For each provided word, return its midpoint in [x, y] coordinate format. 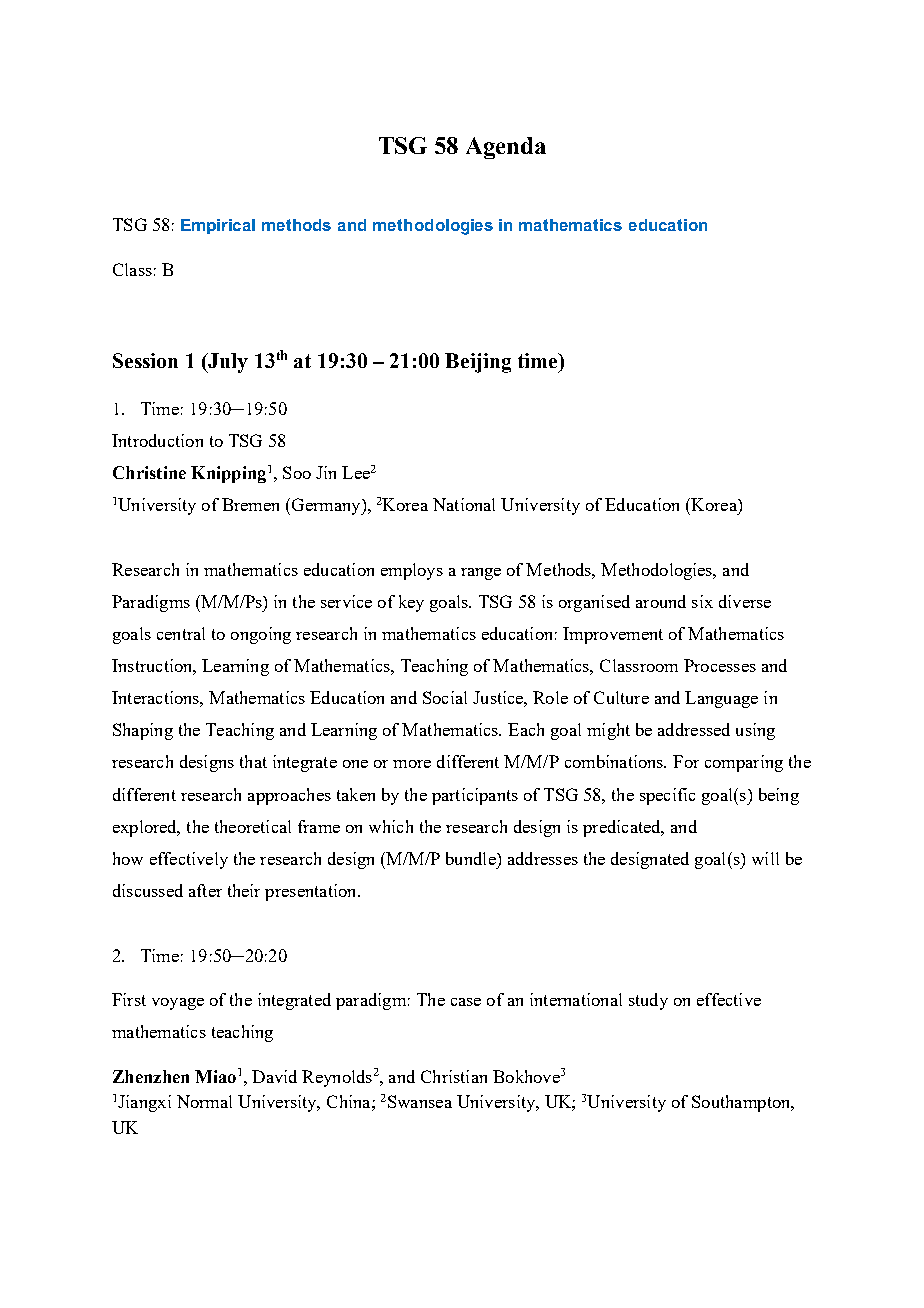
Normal [204, 1101]
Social [445, 697]
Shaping [143, 731]
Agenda [506, 148]
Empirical [218, 226]
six [702, 601]
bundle [472, 858]
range [481, 574]
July [227, 363]
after [205, 890]
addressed [694, 729]
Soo [297, 472]
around [661, 601]
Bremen [250, 504]
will [765, 858]
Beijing [478, 363]
